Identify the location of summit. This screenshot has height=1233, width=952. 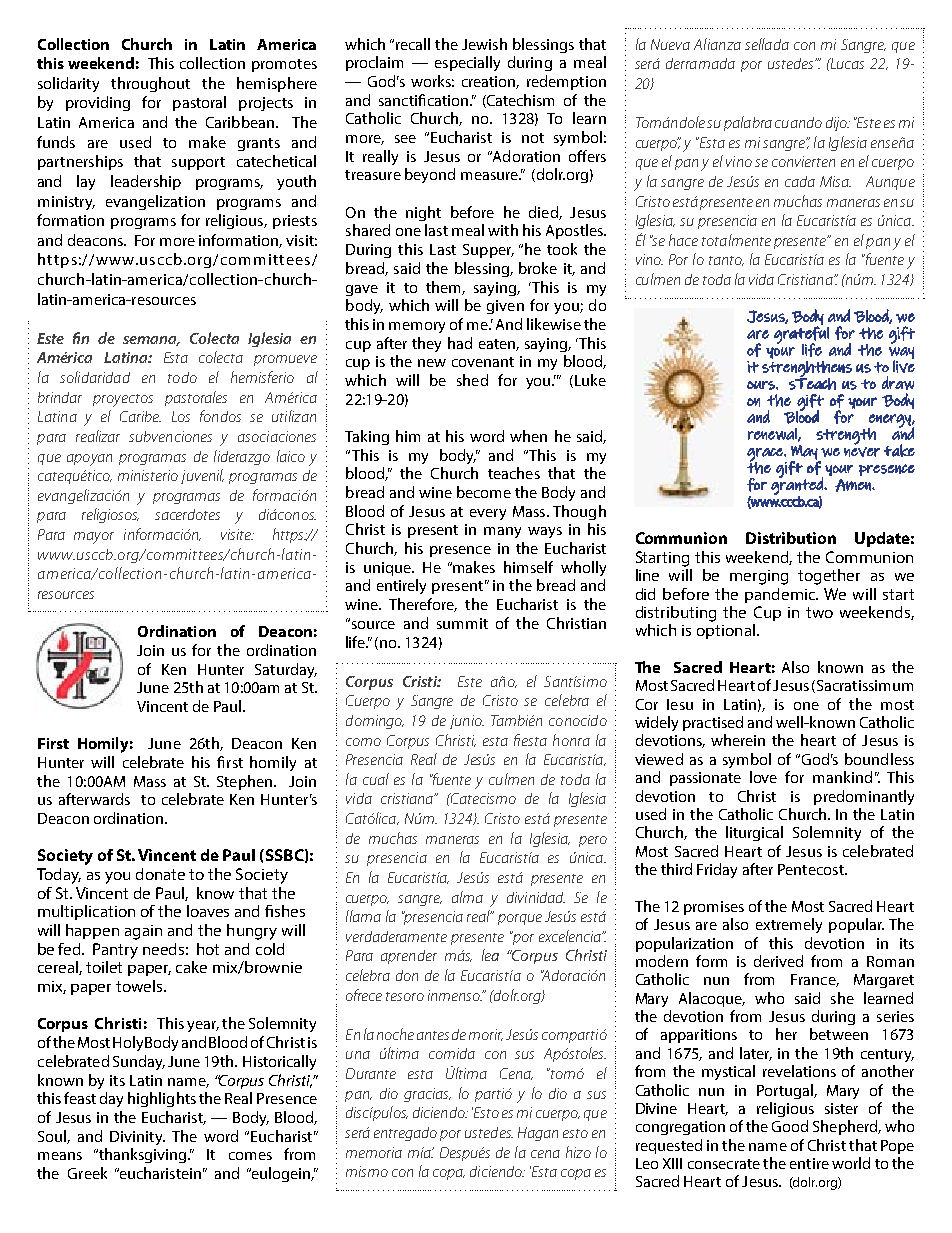
(462, 623).
